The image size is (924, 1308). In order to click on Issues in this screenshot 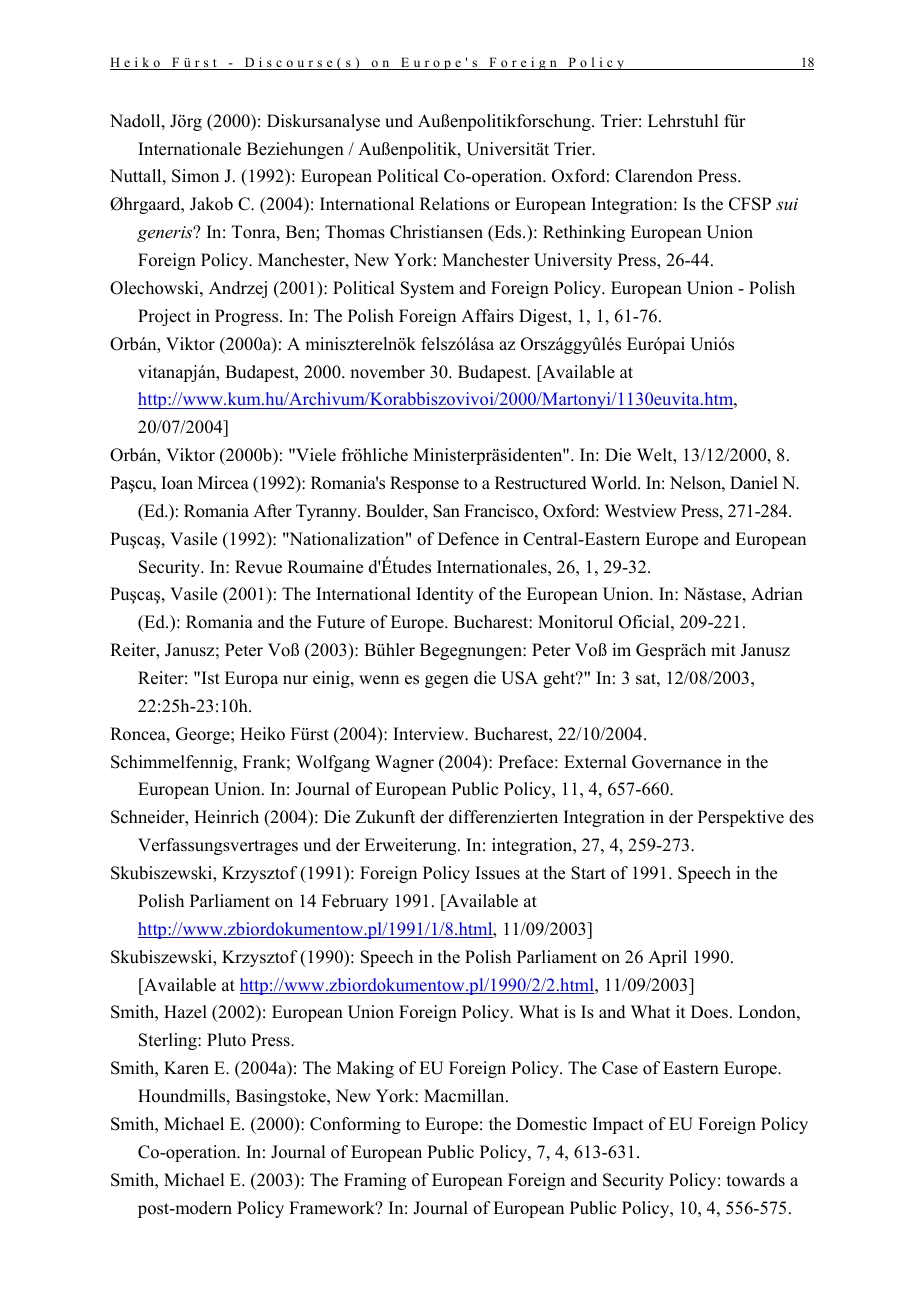, I will do `click(497, 873)`.
